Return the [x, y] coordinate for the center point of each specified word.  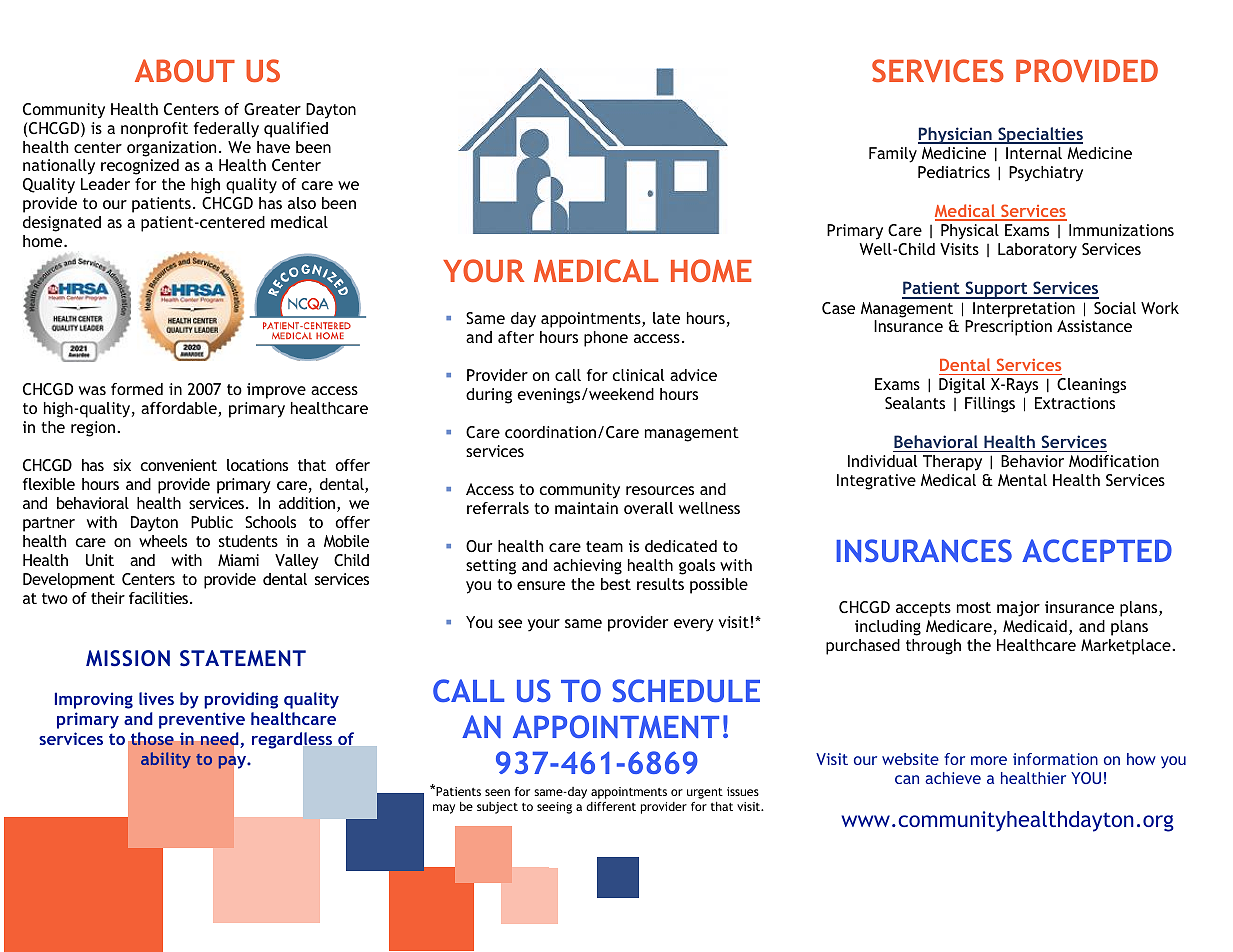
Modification [1114, 461]
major [1018, 609]
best [616, 584]
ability [166, 760]
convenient [178, 465]
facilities [160, 598]
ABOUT [185, 70]
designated [62, 224]
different [611, 806]
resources [660, 490]
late [666, 318]
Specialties [1039, 135]
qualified [296, 130]
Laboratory [1037, 251]
